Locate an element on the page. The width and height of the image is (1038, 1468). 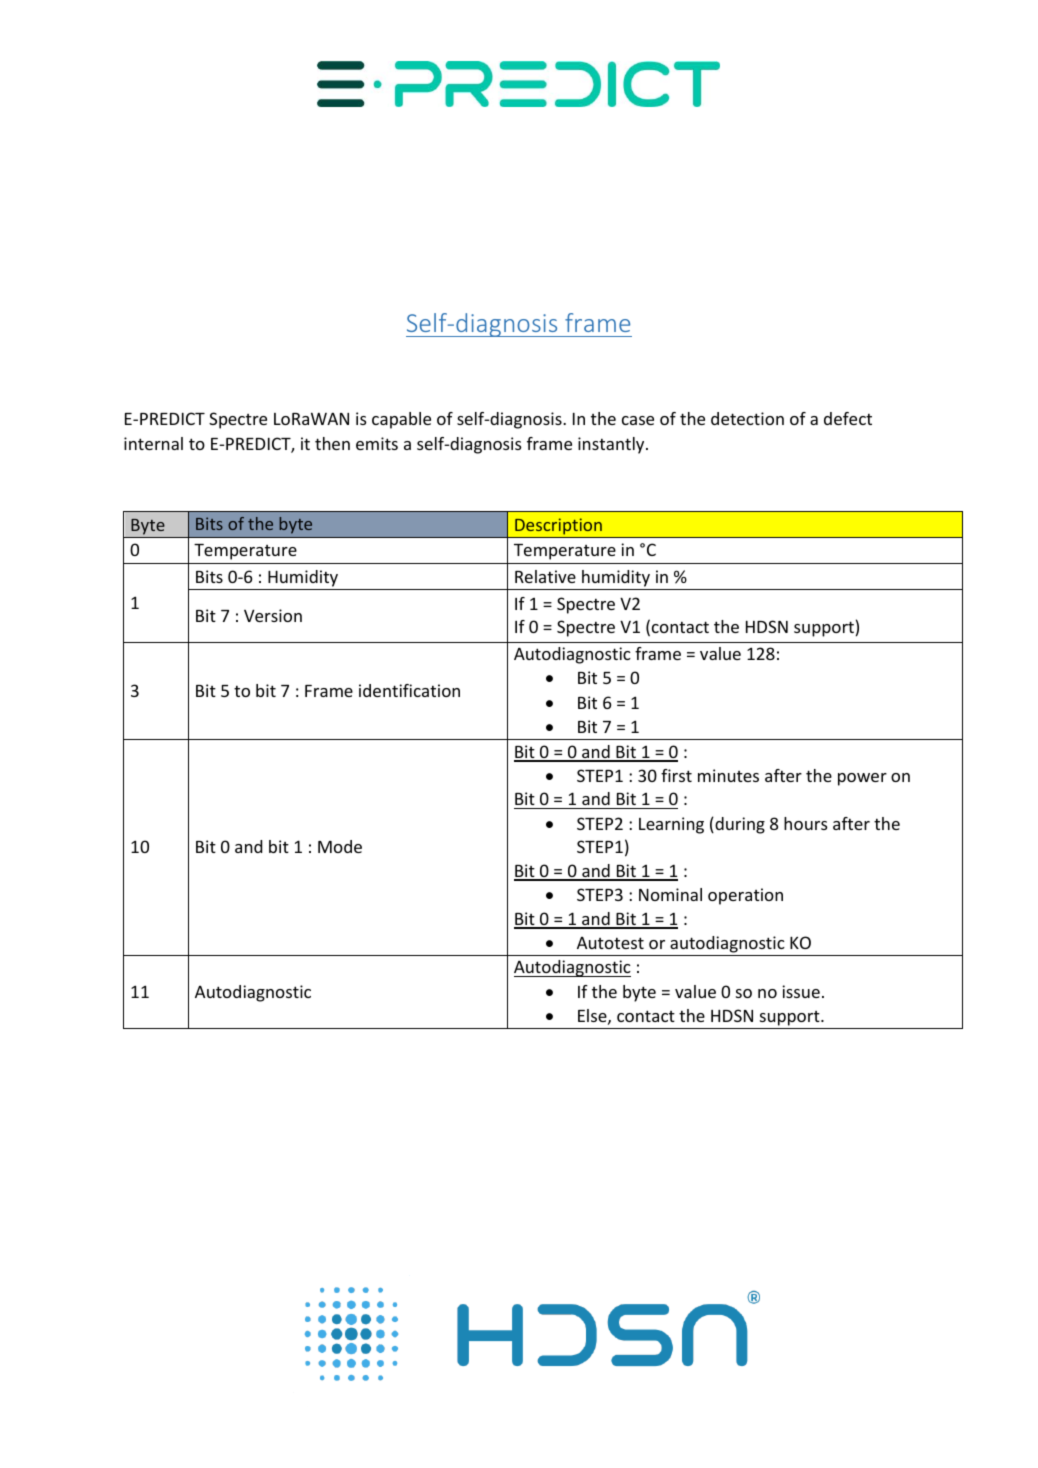
Autotest is located at coordinates (610, 943).
